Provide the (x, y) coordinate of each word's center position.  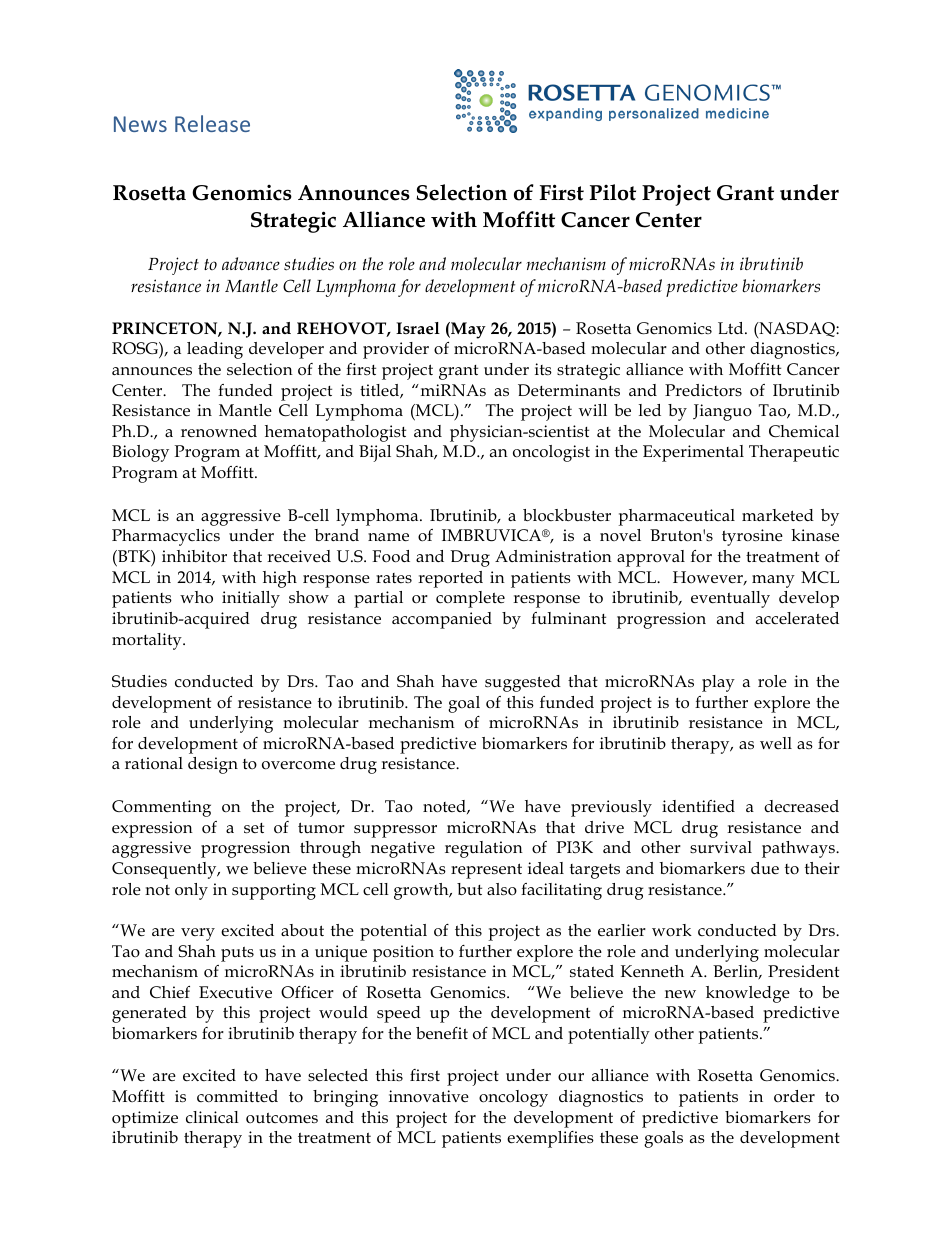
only (191, 891)
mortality (148, 641)
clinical (212, 1117)
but (469, 889)
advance (251, 263)
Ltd (732, 328)
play (718, 683)
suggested (523, 683)
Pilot (613, 192)
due (765, 868)
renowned (219, 431)
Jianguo (722, 412)
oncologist (551, 453)
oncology (513, 1098)
